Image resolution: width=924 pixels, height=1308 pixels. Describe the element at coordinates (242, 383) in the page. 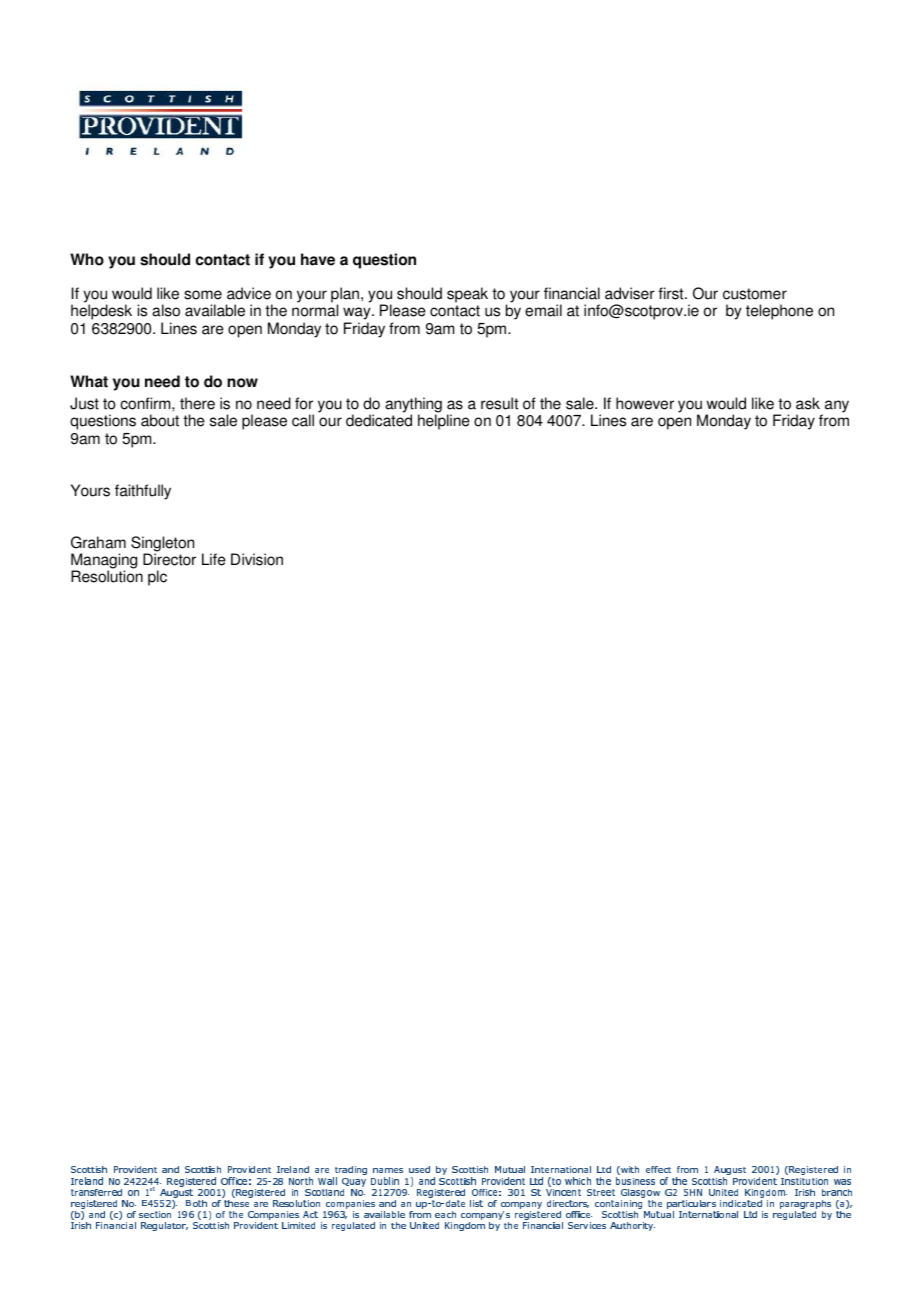

I see `now` at that location.
